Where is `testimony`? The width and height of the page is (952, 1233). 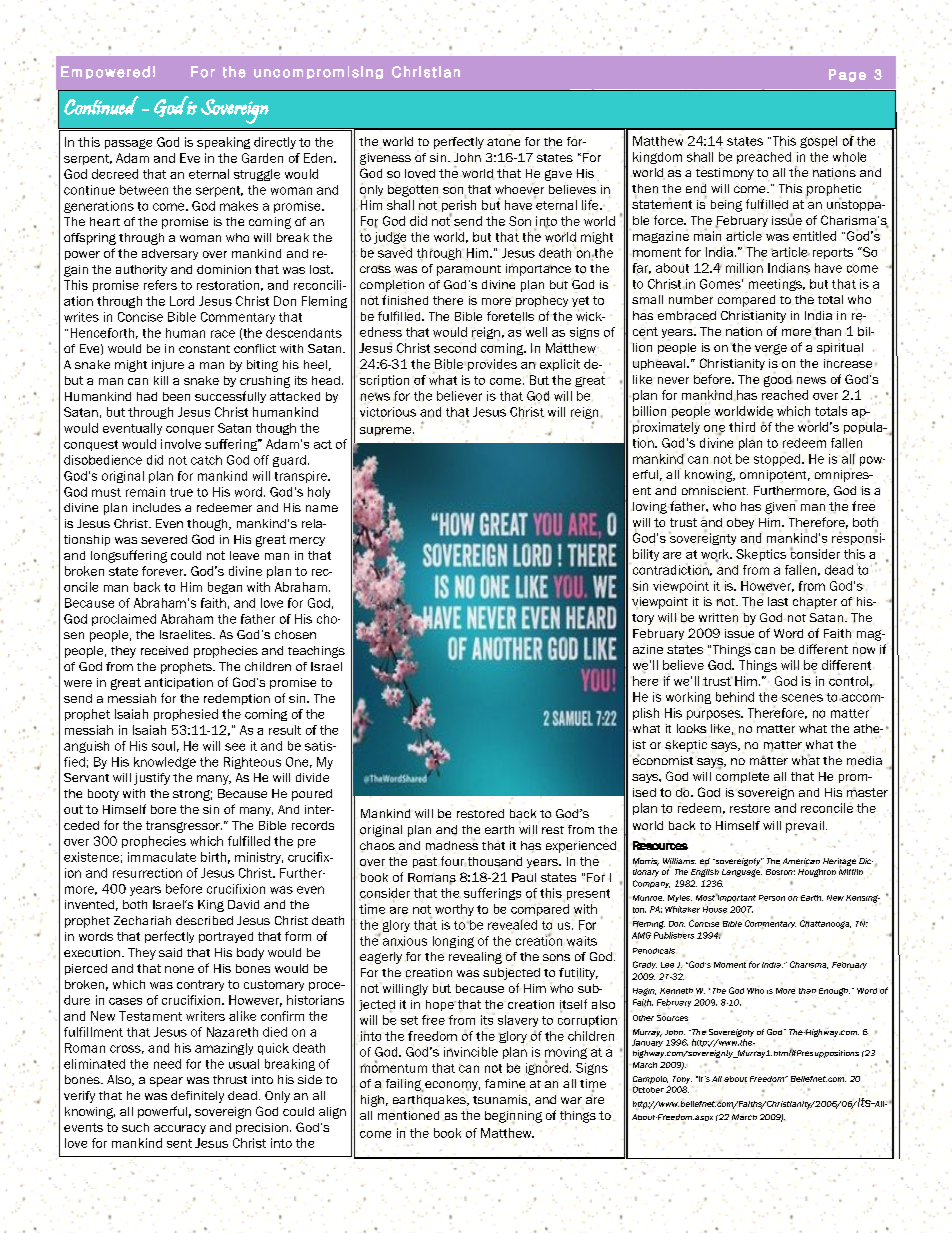
testimony is located at coordinates (725, 174).
